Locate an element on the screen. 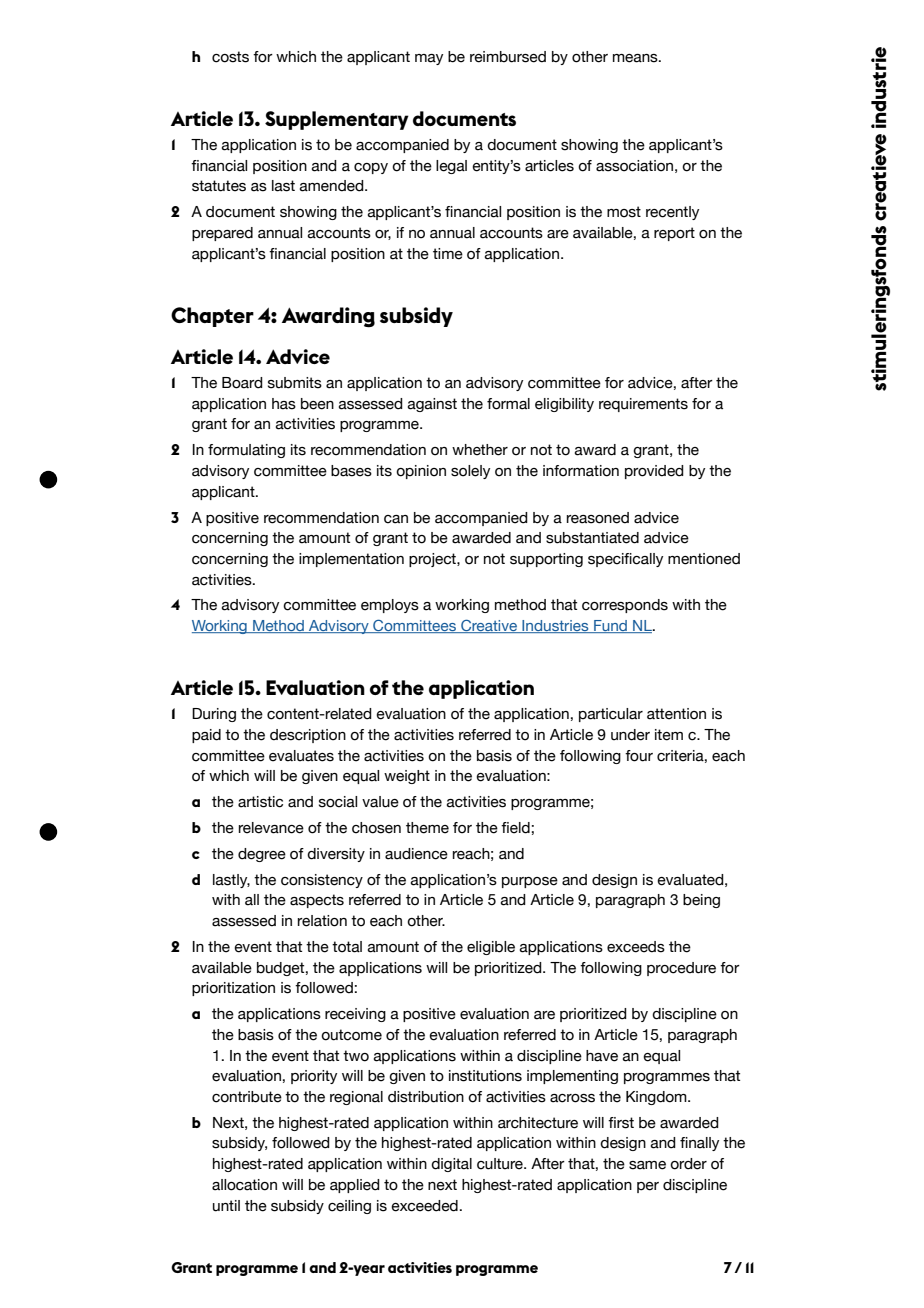 The image size is (924, 1308). costs is located at coordinates (230, 57).
